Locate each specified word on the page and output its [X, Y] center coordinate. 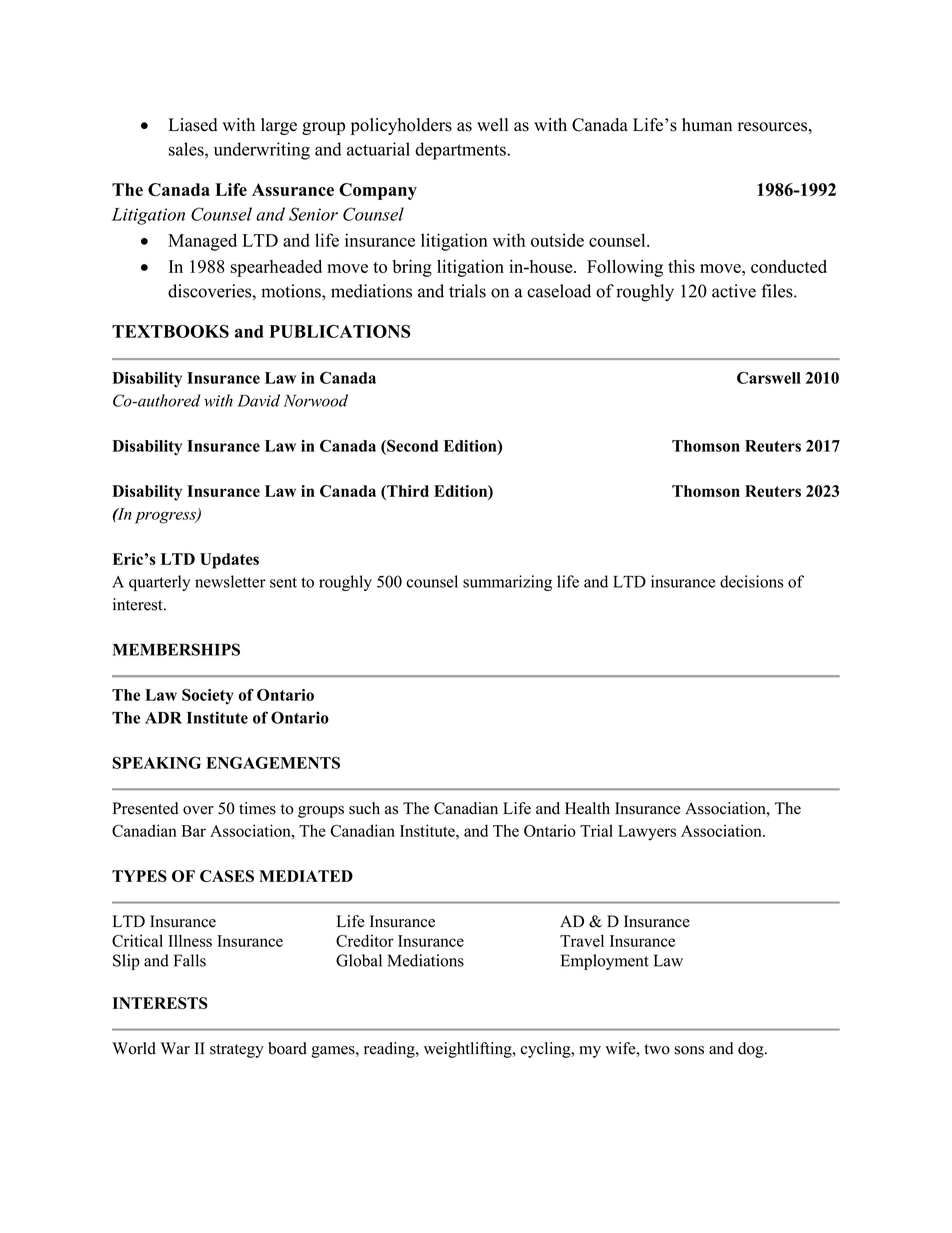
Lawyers [647, 833]
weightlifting [469, 1050]
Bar [193, 831]
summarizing [507, 583]
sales [187, 149]
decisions [752, 581]
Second [411, 446]
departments [461, 151]
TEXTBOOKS [170, 331]
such [364, 808]
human [707, 125]
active [734, 291]
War [175, 1048]
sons [689, 1050]
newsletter [230, 581]
